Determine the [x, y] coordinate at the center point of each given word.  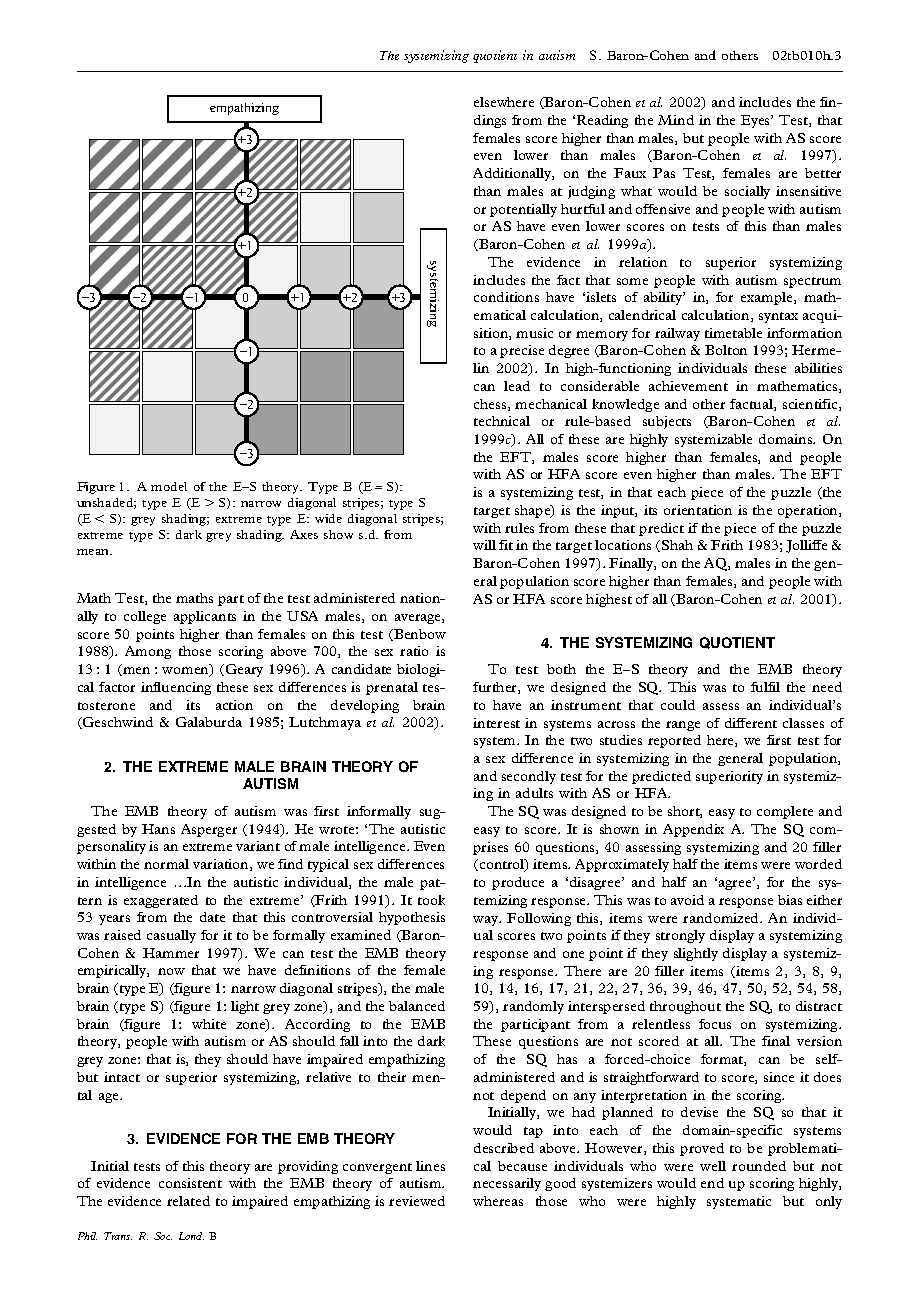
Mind [676, 120]
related [188, 1201]
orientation [698, 510]
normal [166, 864]
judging [591, 192]
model [169, 486]
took [431, 900]
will [484, 545]
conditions [506, 297]
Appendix [693, 830]
